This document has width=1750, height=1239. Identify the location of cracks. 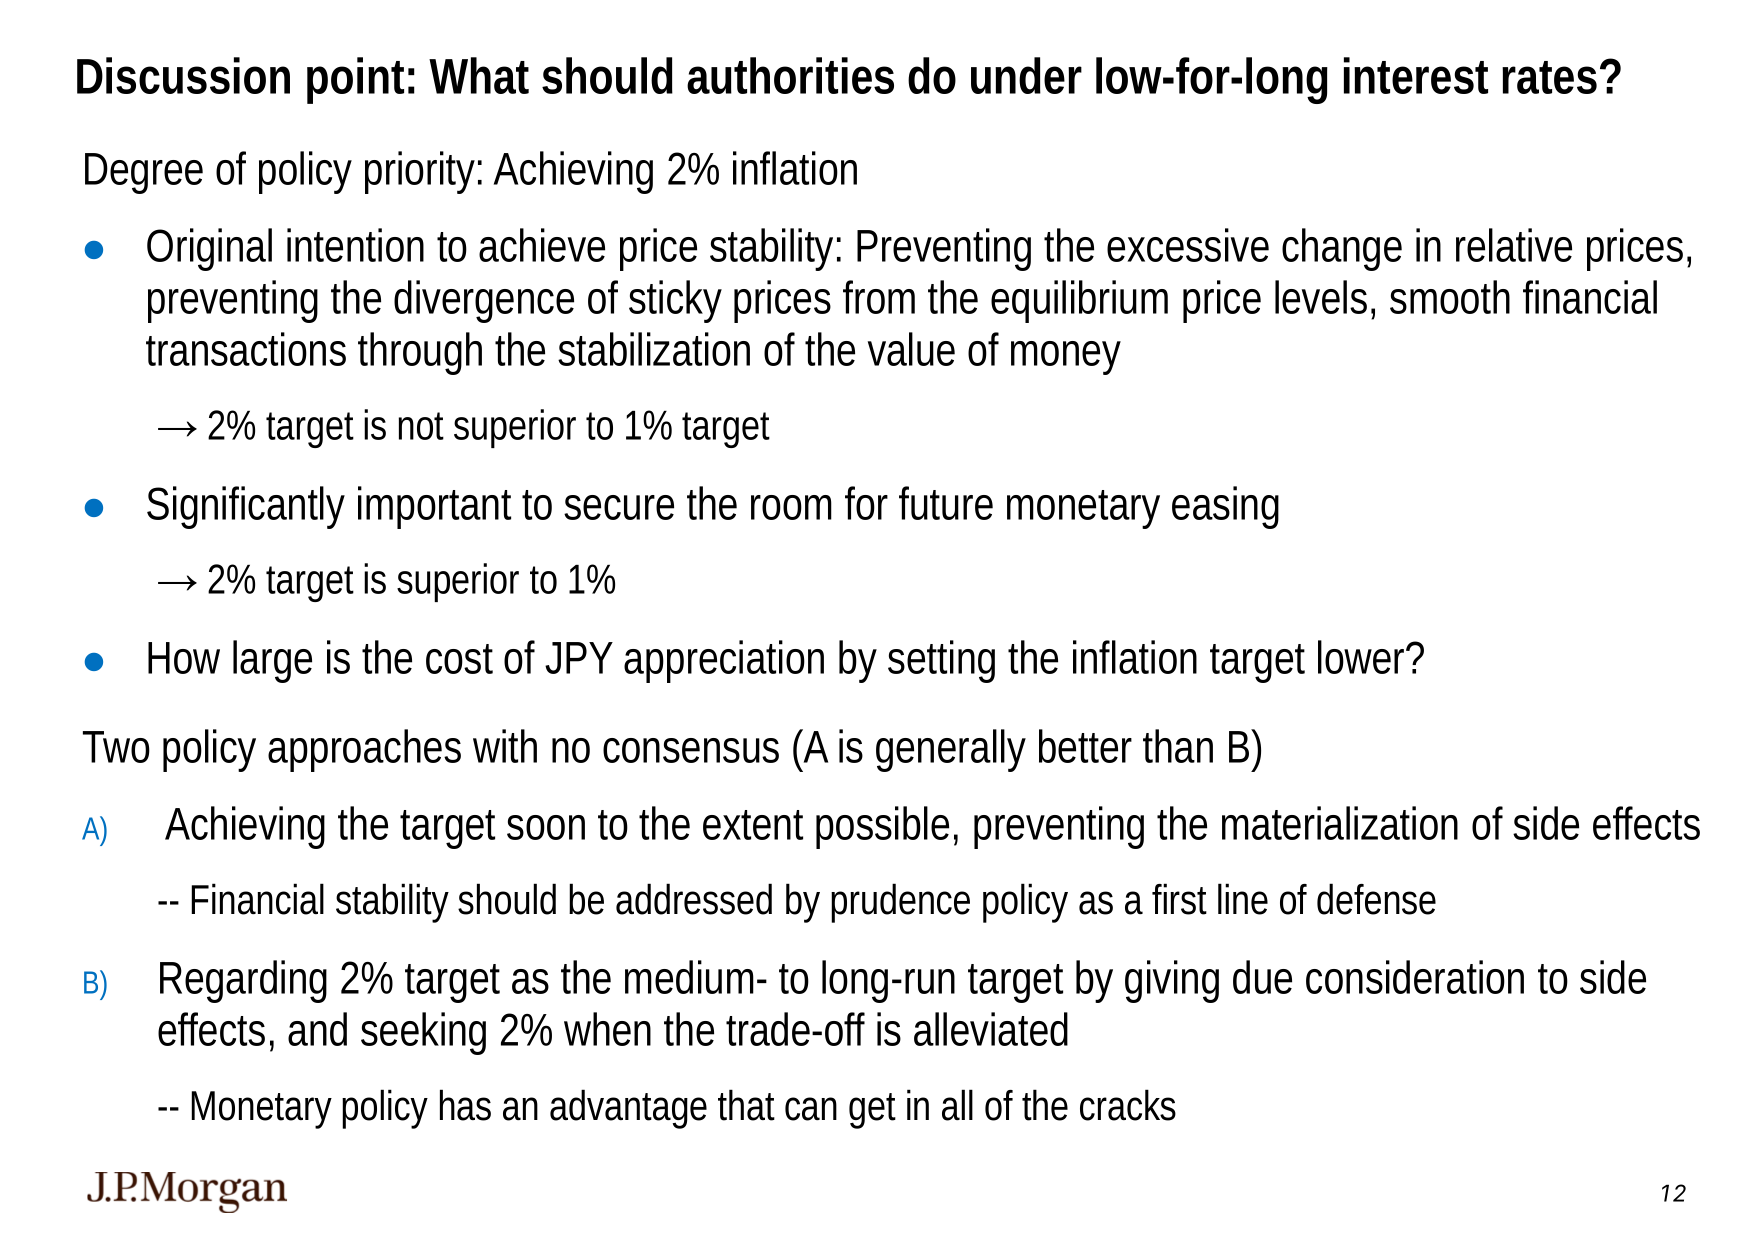
(1128, 1105).
